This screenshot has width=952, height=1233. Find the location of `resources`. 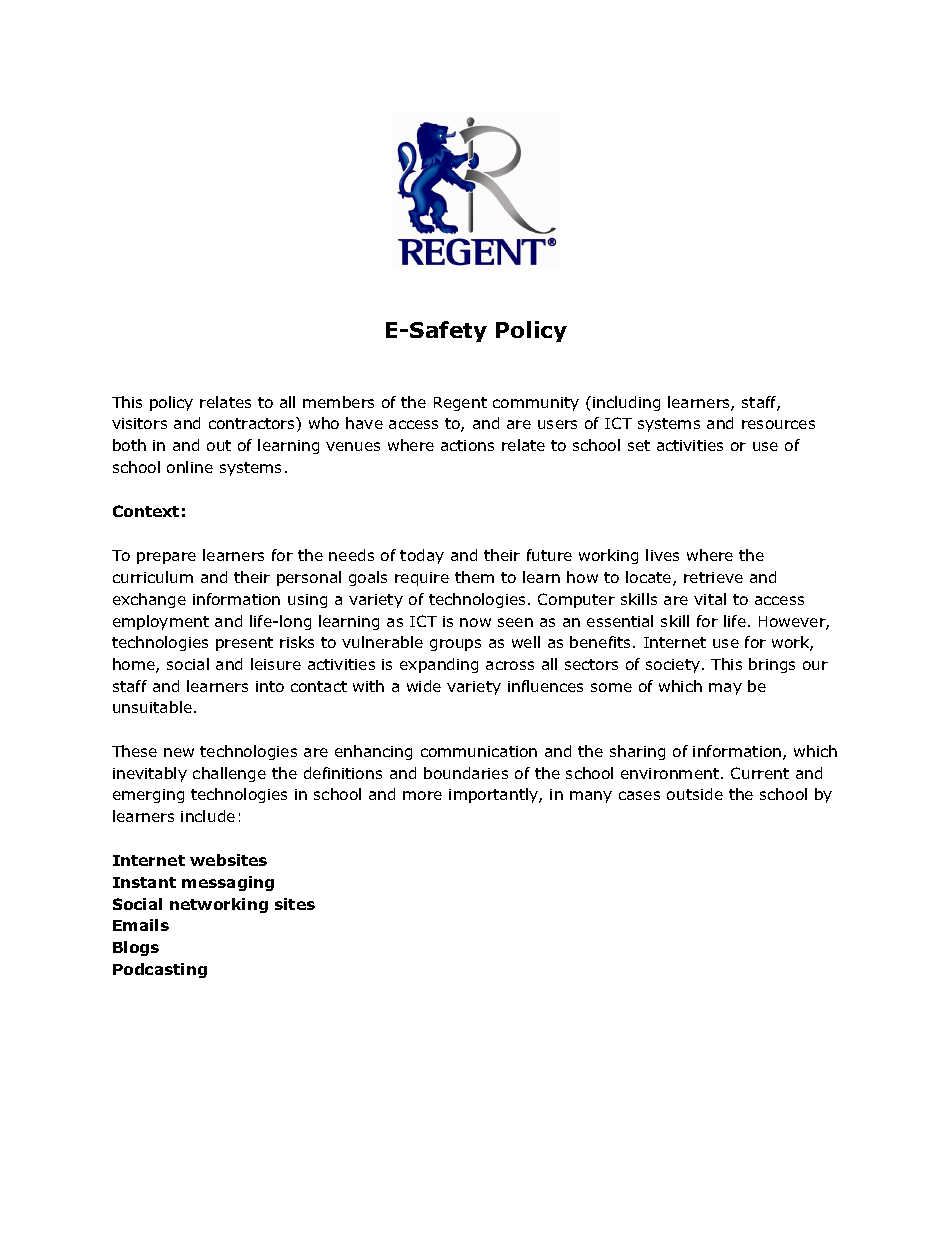

resources is located at coordinates (778, 424).
